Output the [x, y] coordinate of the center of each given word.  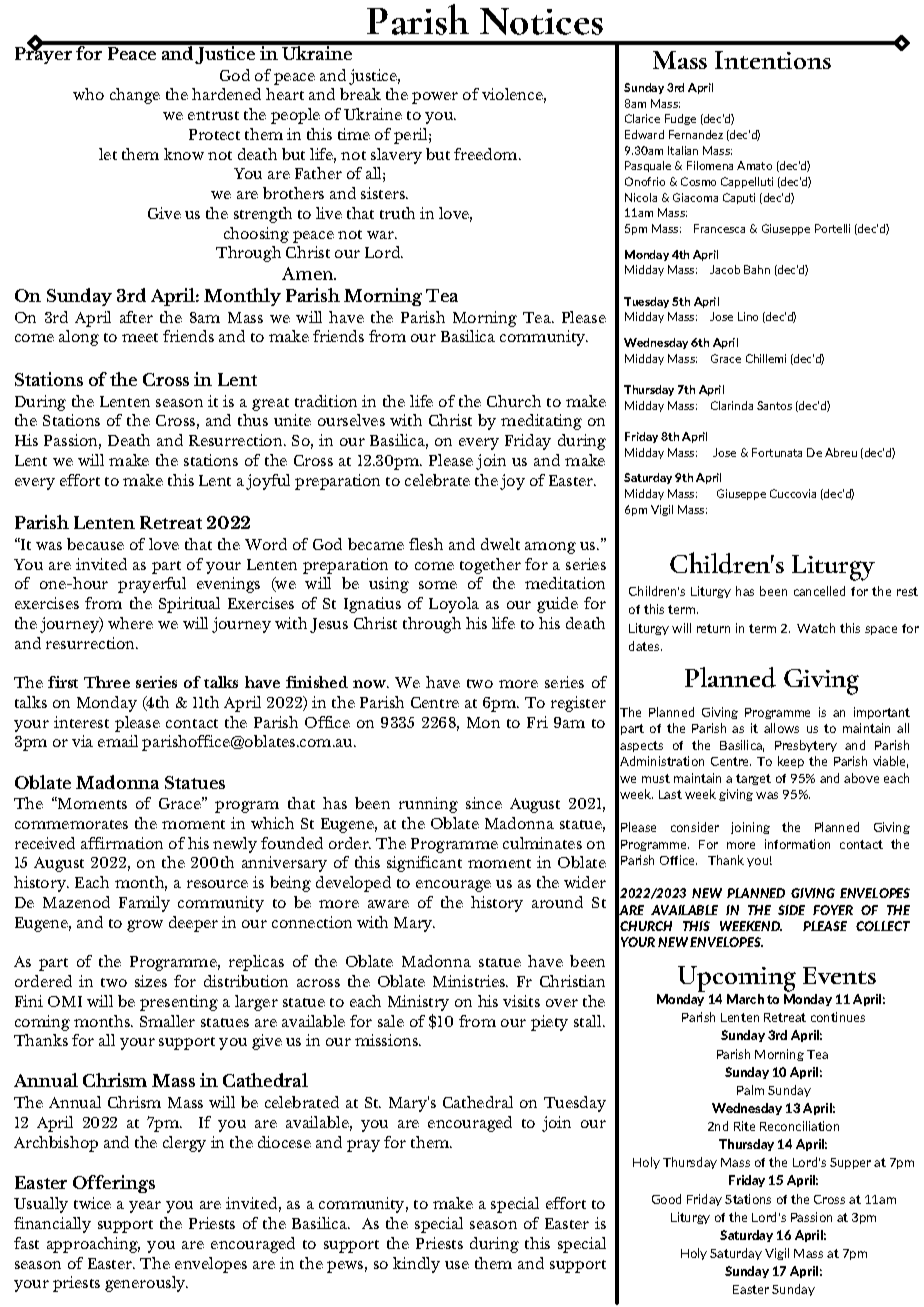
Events [839, 975]
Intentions [773, 60]
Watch [816, 628]
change [135, 96]
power [435, 98]
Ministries [470, 981]
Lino [748, 316]
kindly [416, 1265]
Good [666, 1199]
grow [145, 926]
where [130, 623]
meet [140, 337]
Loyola [454, 605]
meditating [541, 422]
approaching [93, 1245]
